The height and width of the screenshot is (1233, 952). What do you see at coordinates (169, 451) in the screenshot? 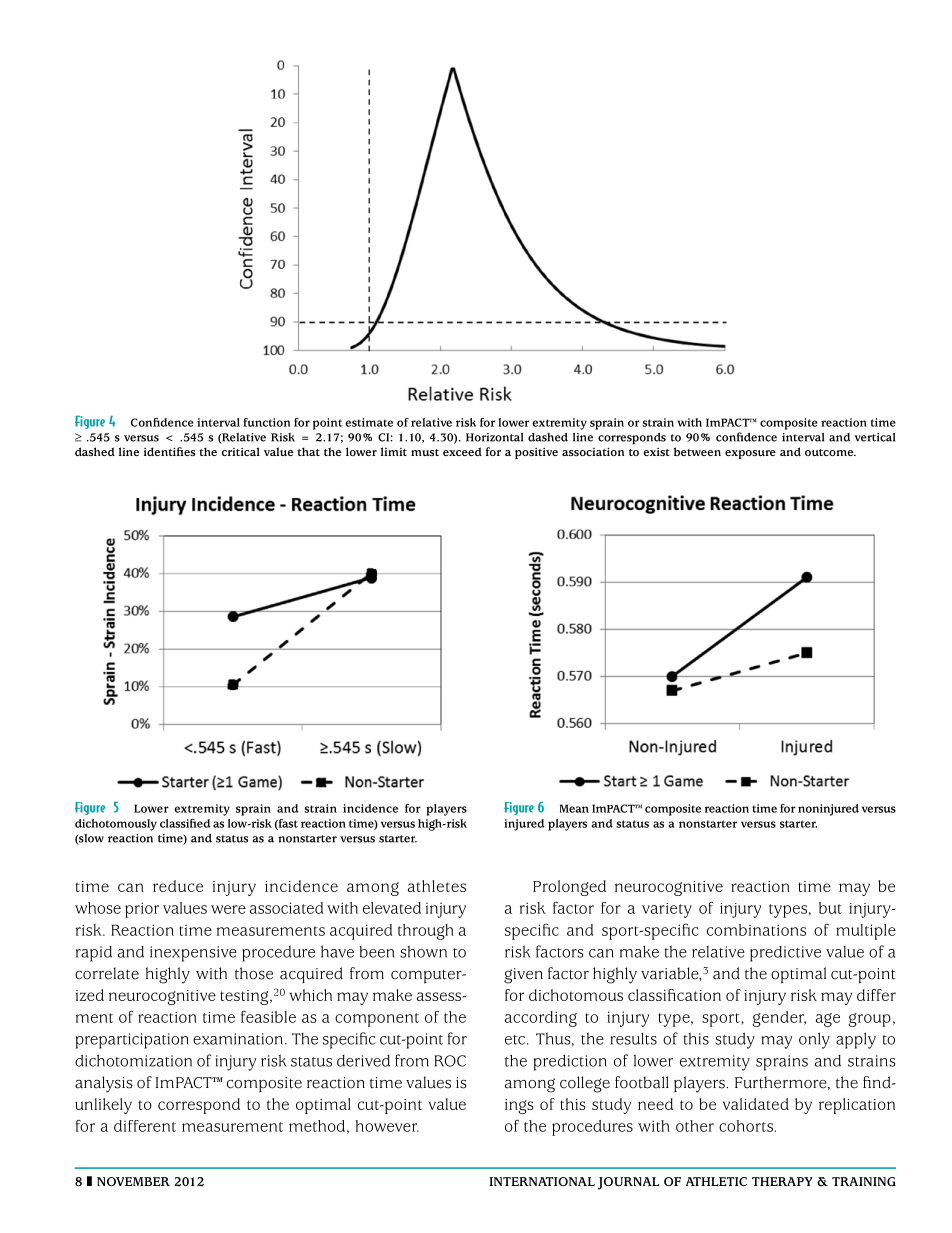
I see `identifies` at bounding box center [169, 451].
